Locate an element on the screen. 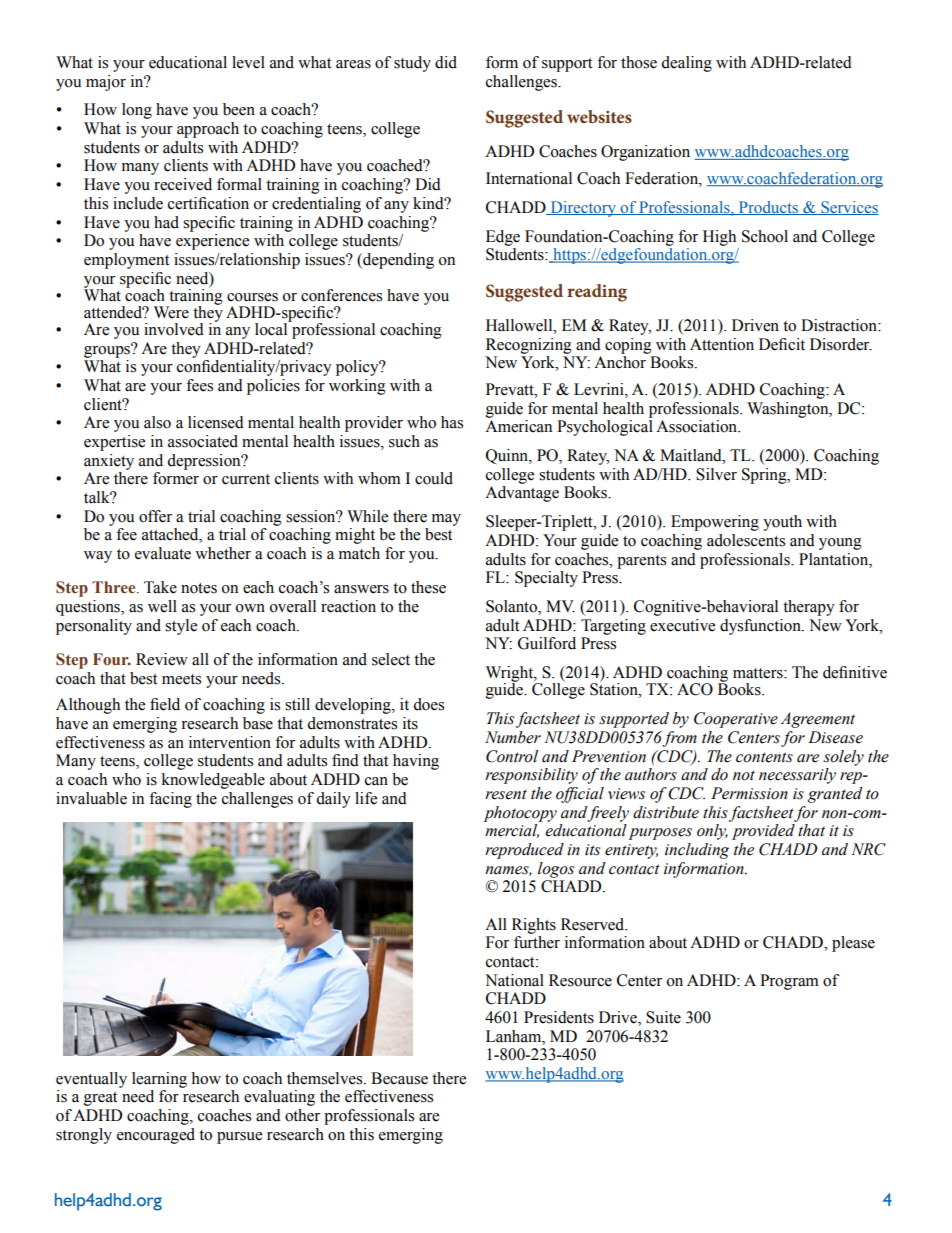  provided is located at coordinates (763, 832).
